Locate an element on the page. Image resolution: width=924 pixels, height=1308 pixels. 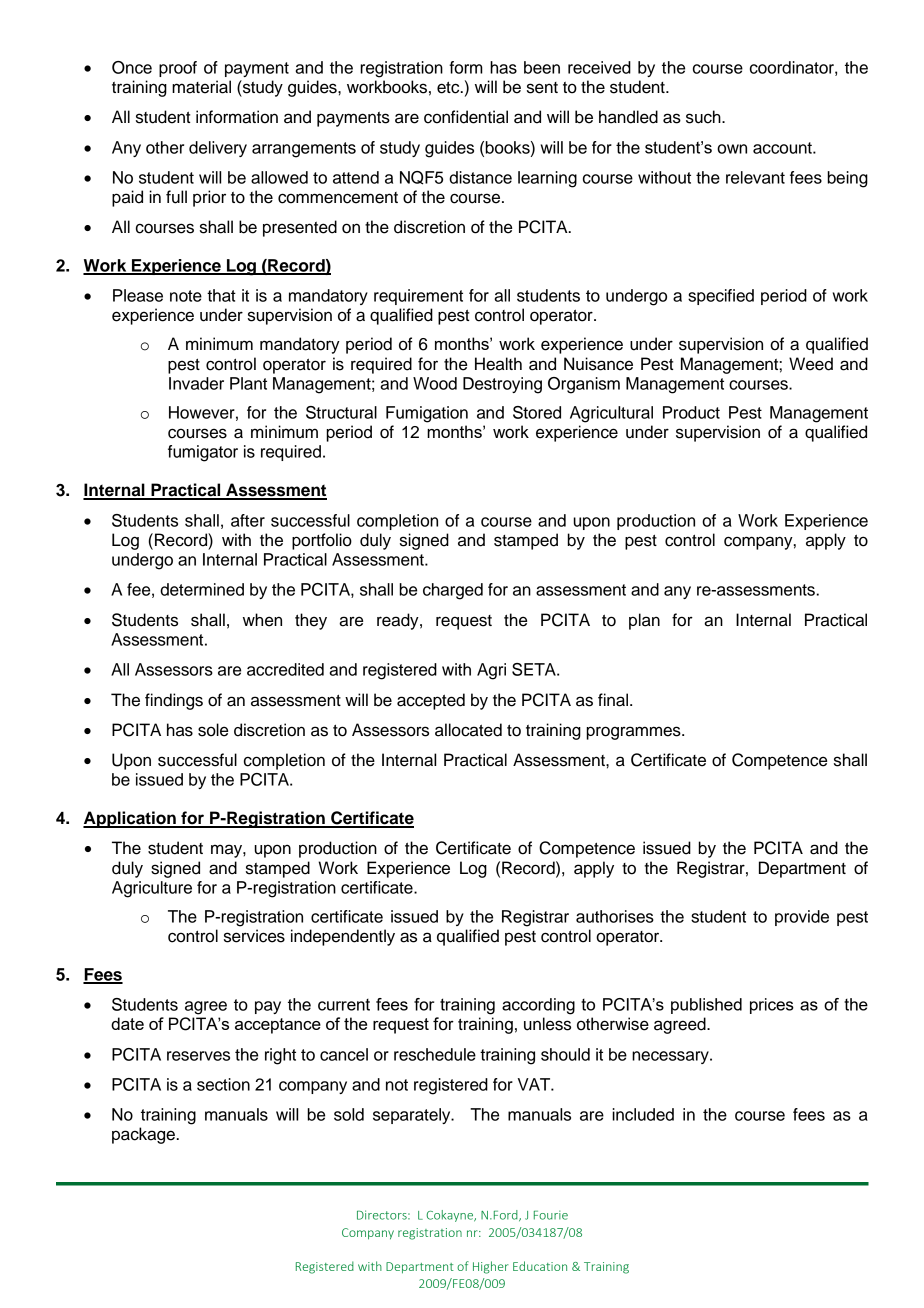
material is located at coordinates (201, 87).
